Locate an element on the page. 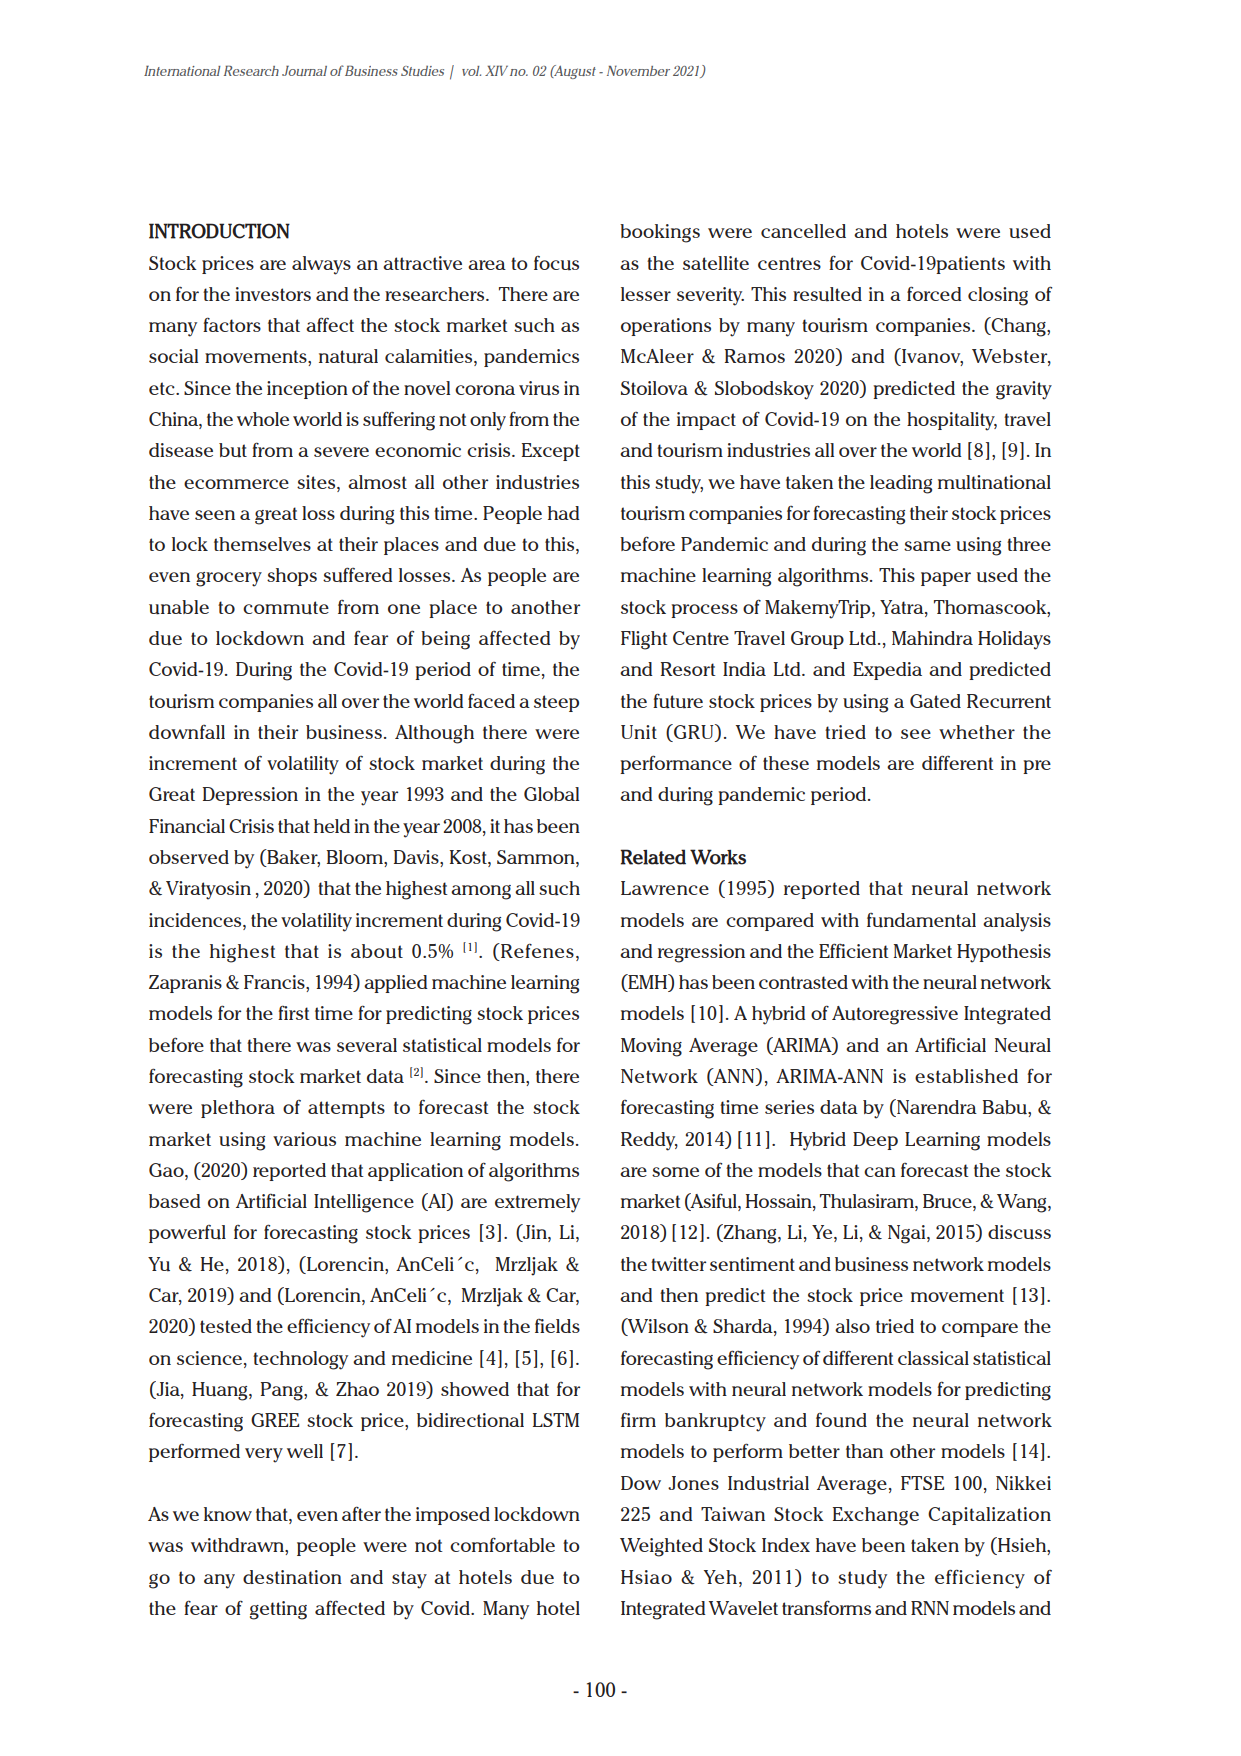 This page has height=1756, width=1241. Ngai is located at coordinates (908, 1234).
